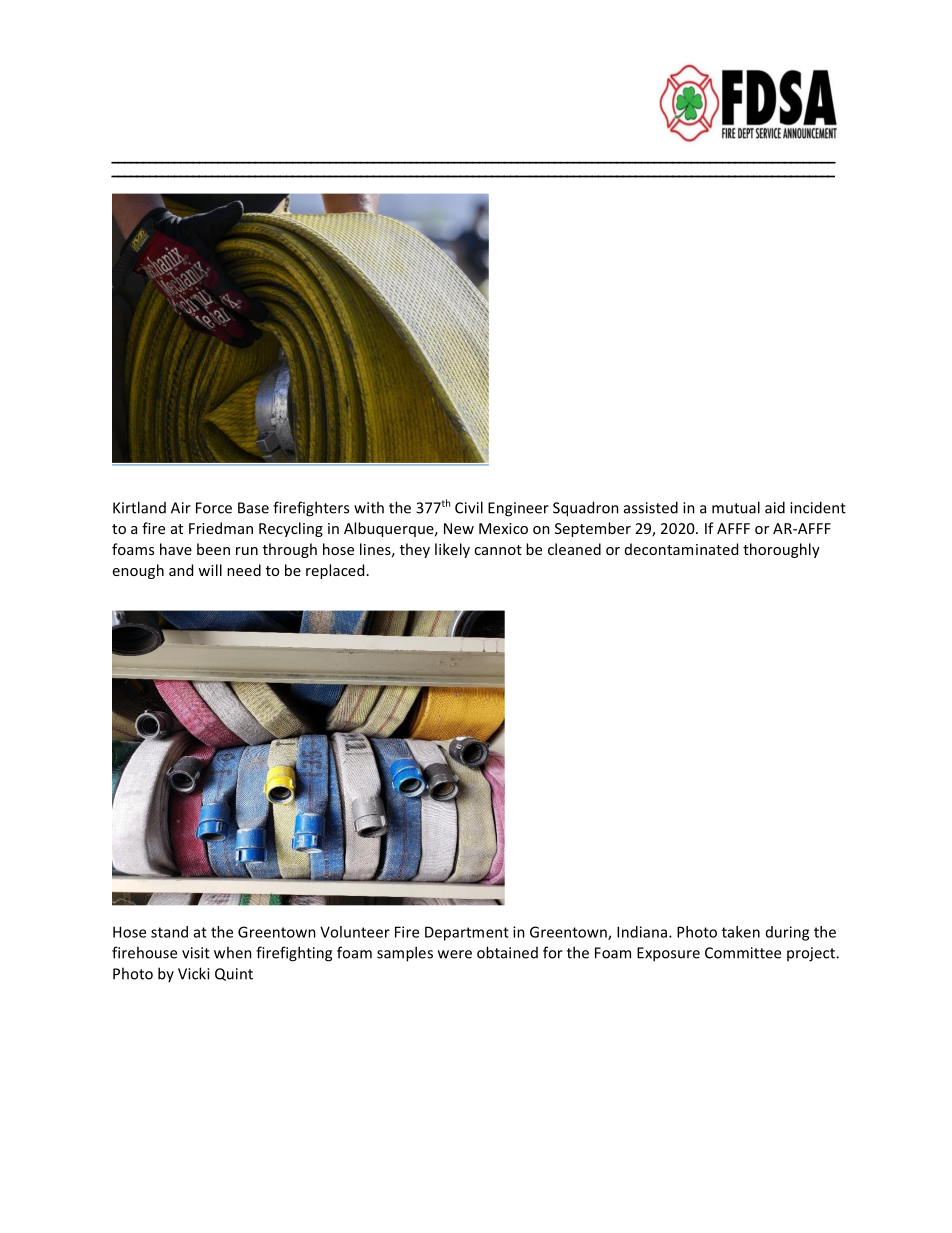 The height and width of the document is (1233, 952). Describe the element at coordinates (233, 952) in the document. I see `when` at that location.
